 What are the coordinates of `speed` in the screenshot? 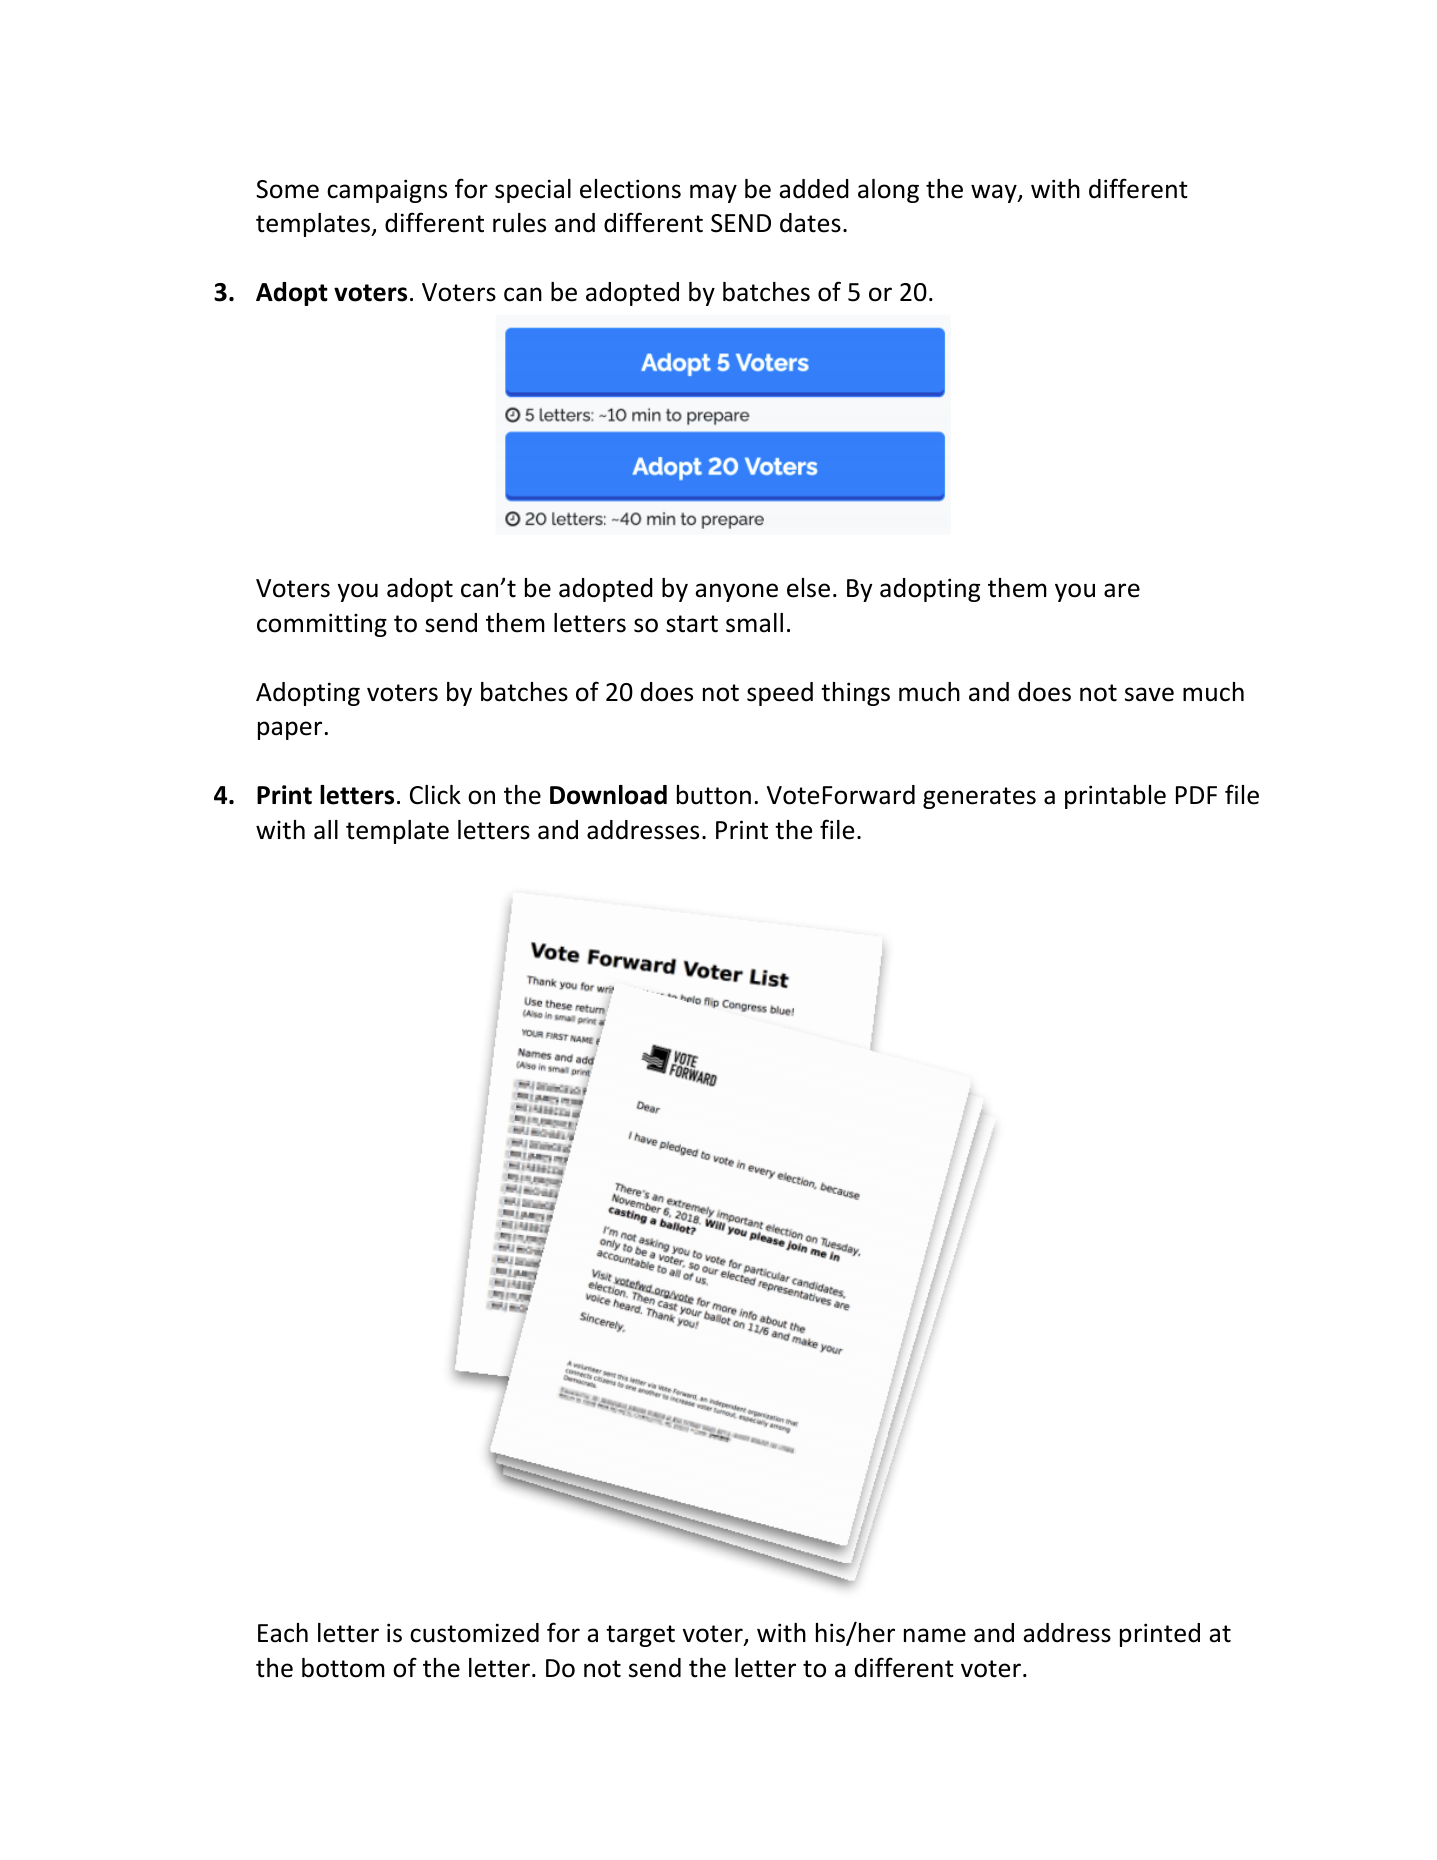 It's located at (780, 694).
